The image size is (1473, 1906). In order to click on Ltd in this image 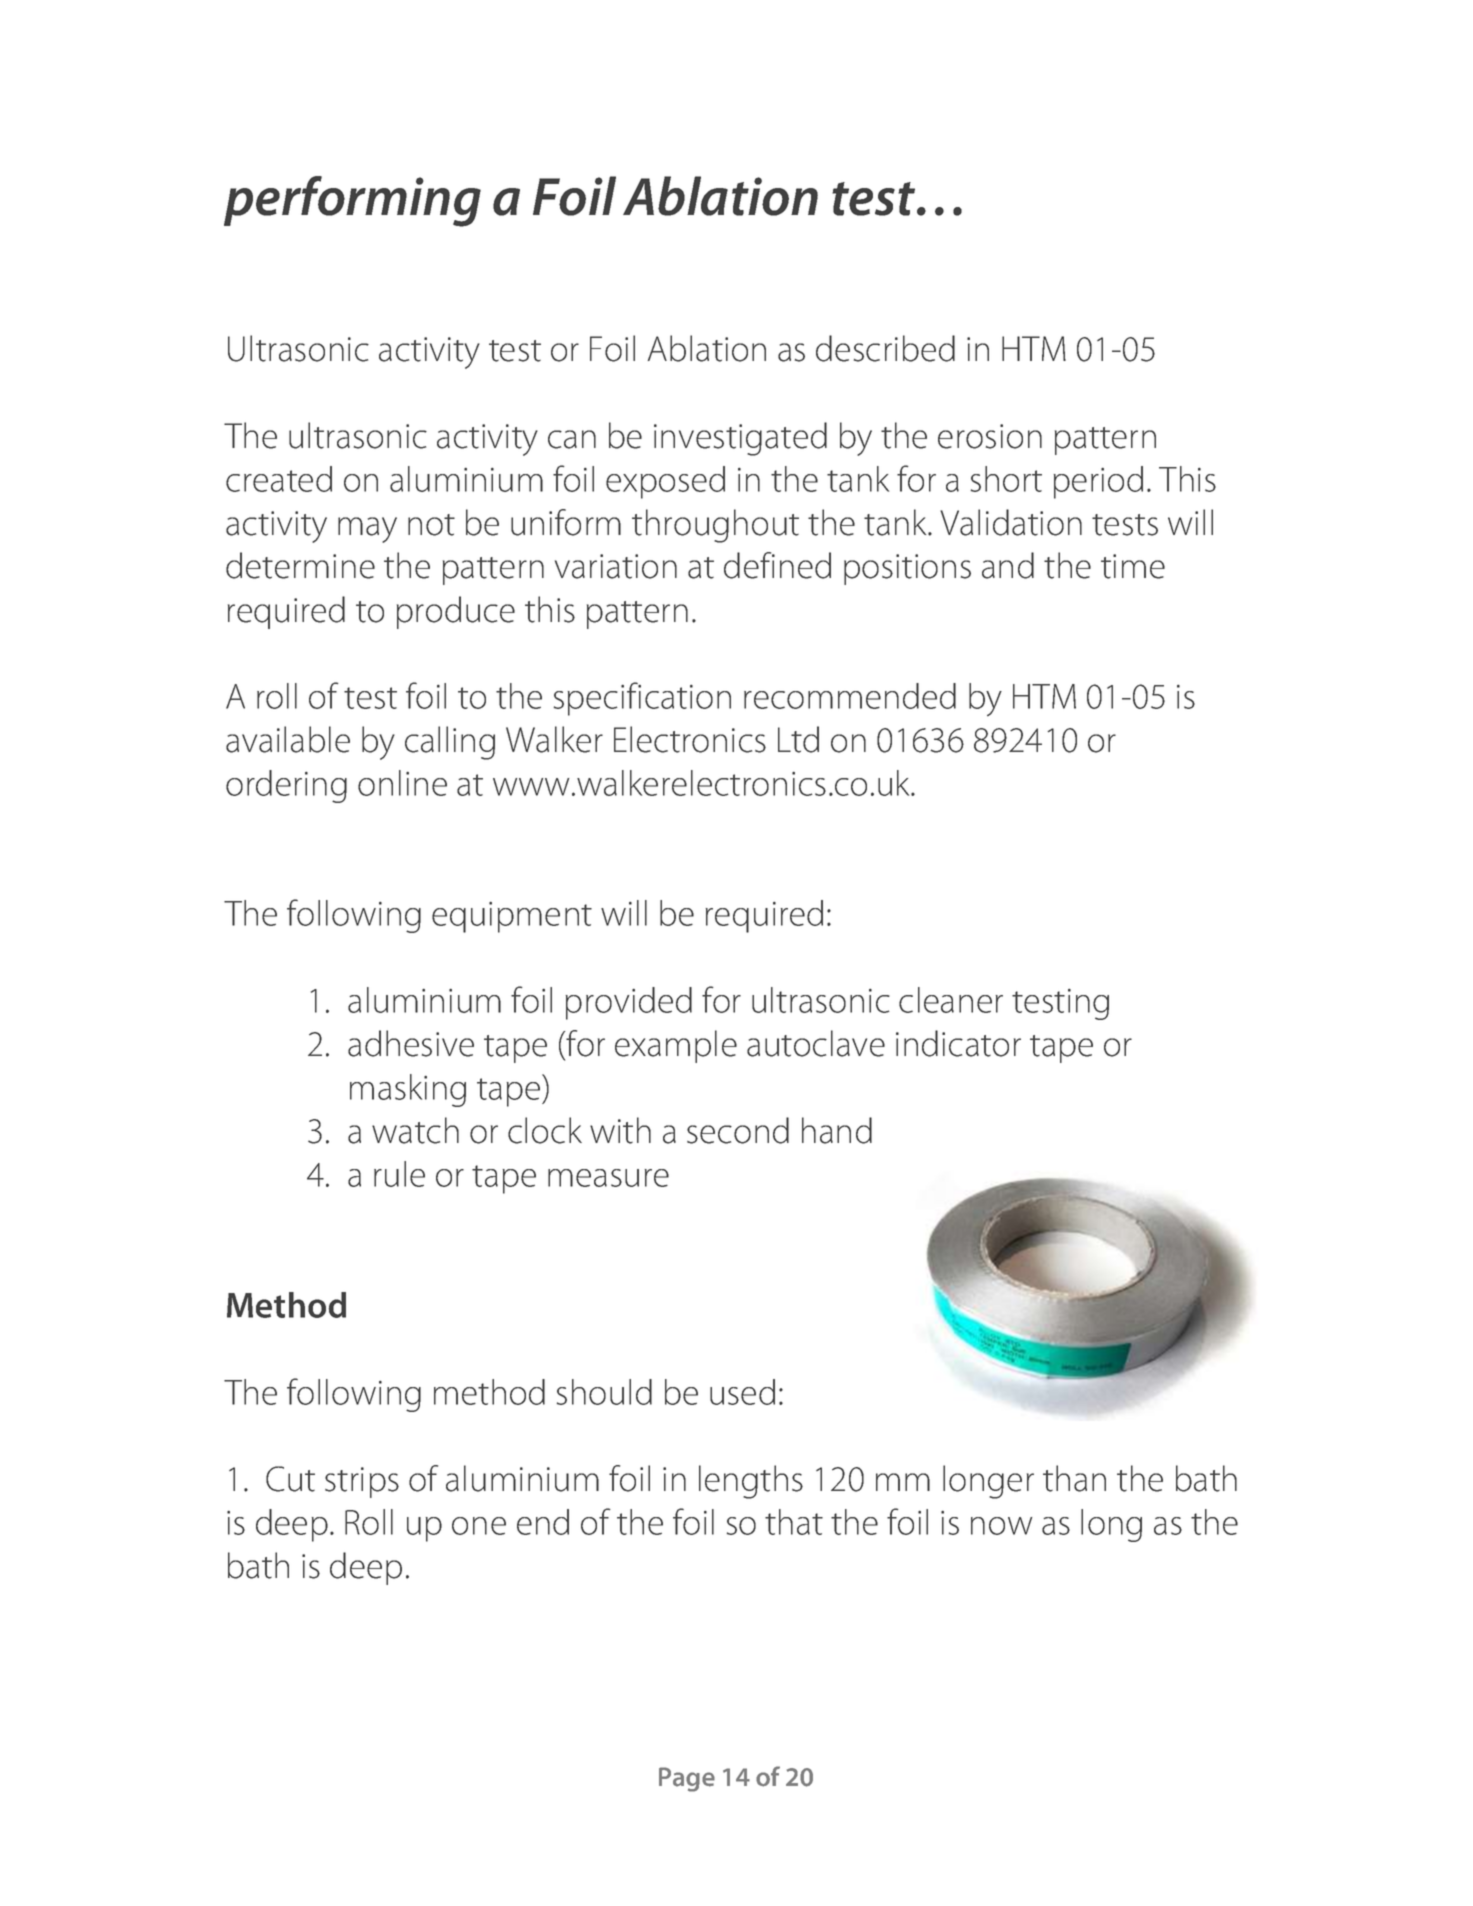, I will do `click(798, 739)`.
